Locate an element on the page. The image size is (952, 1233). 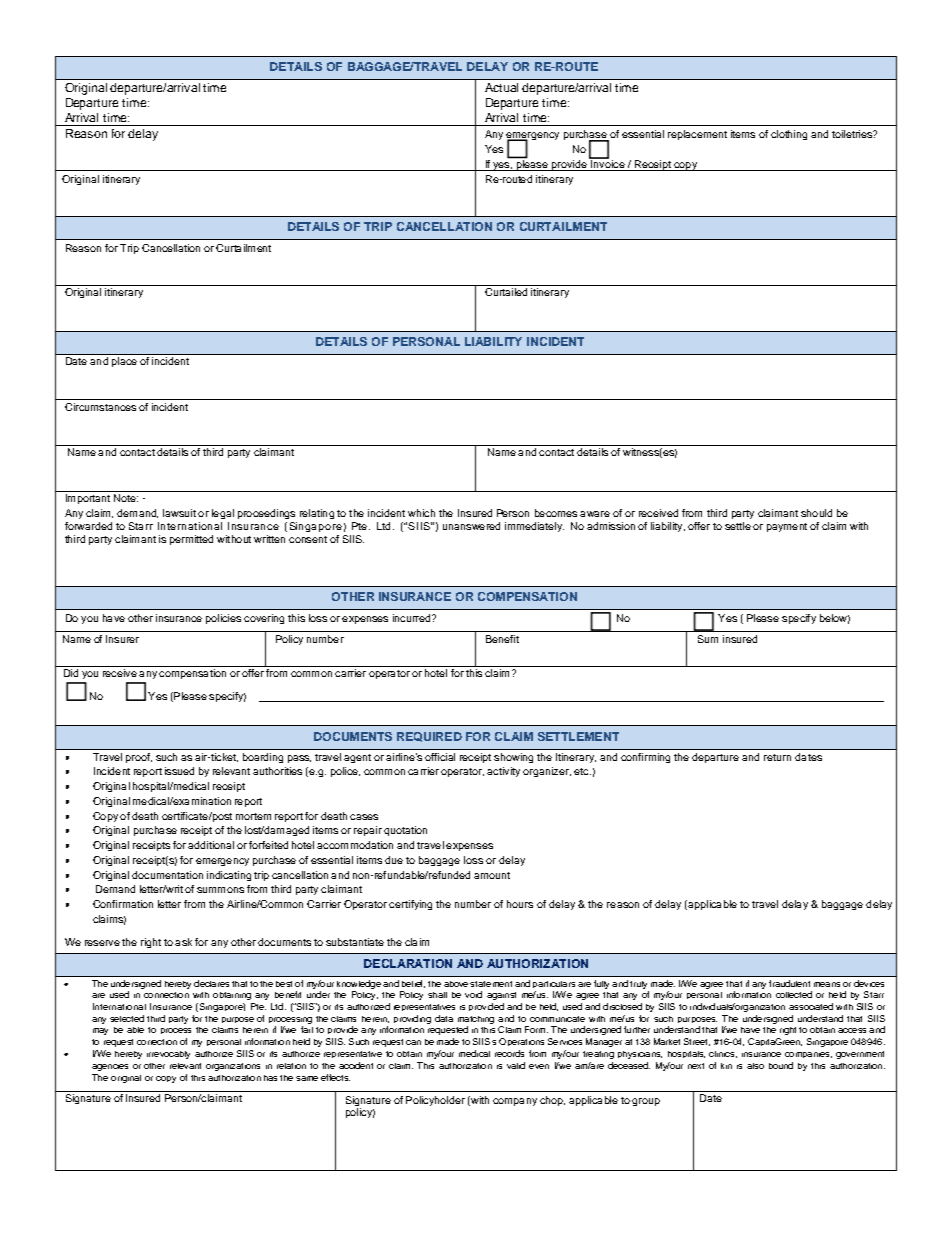
clothing is located at coordinates (789, 135).
